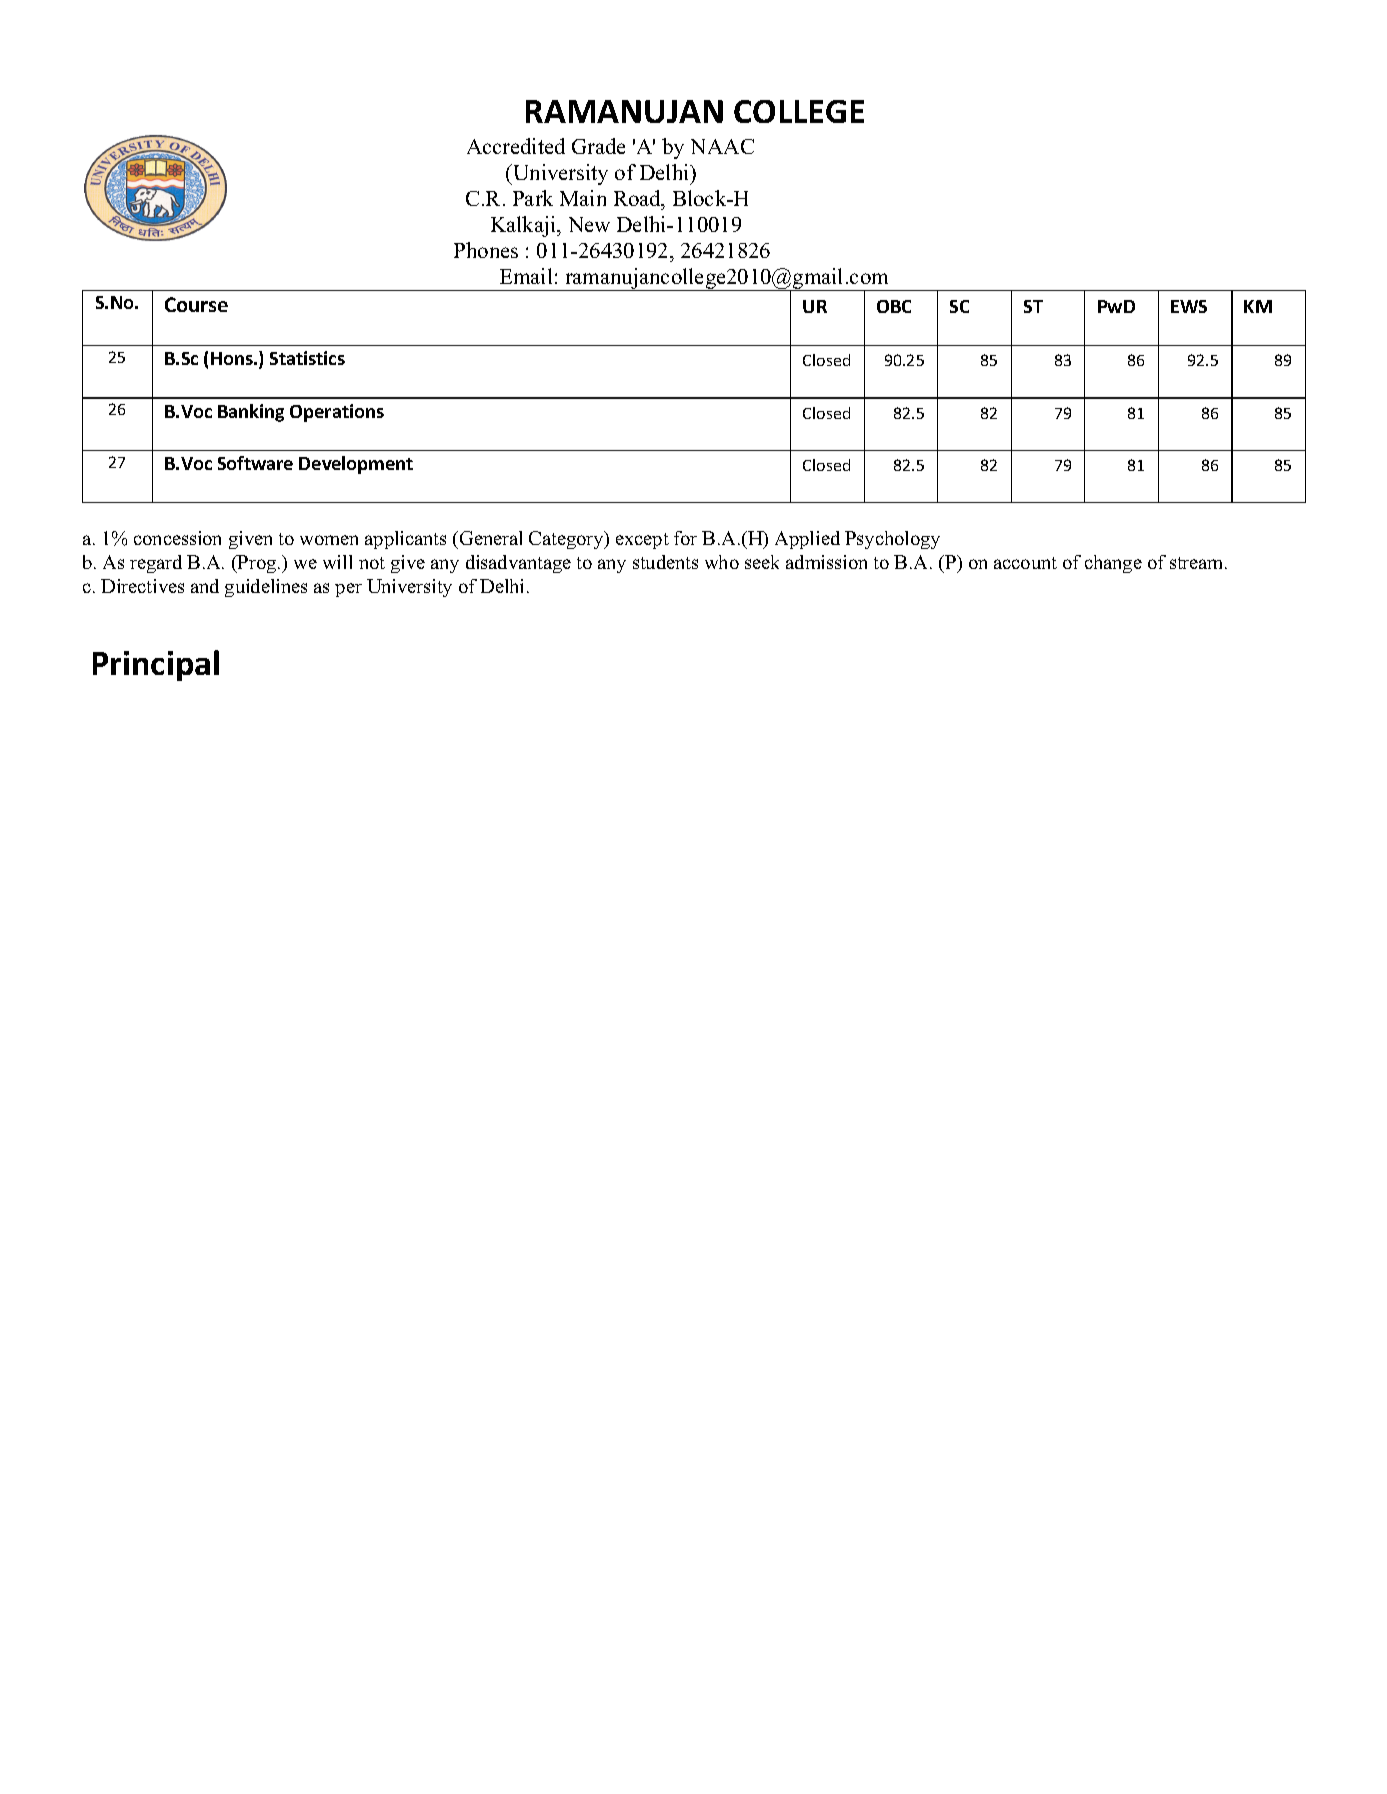  Describe the element at coordinates (685, 538) in the screenshot. I see `for` at that location.
